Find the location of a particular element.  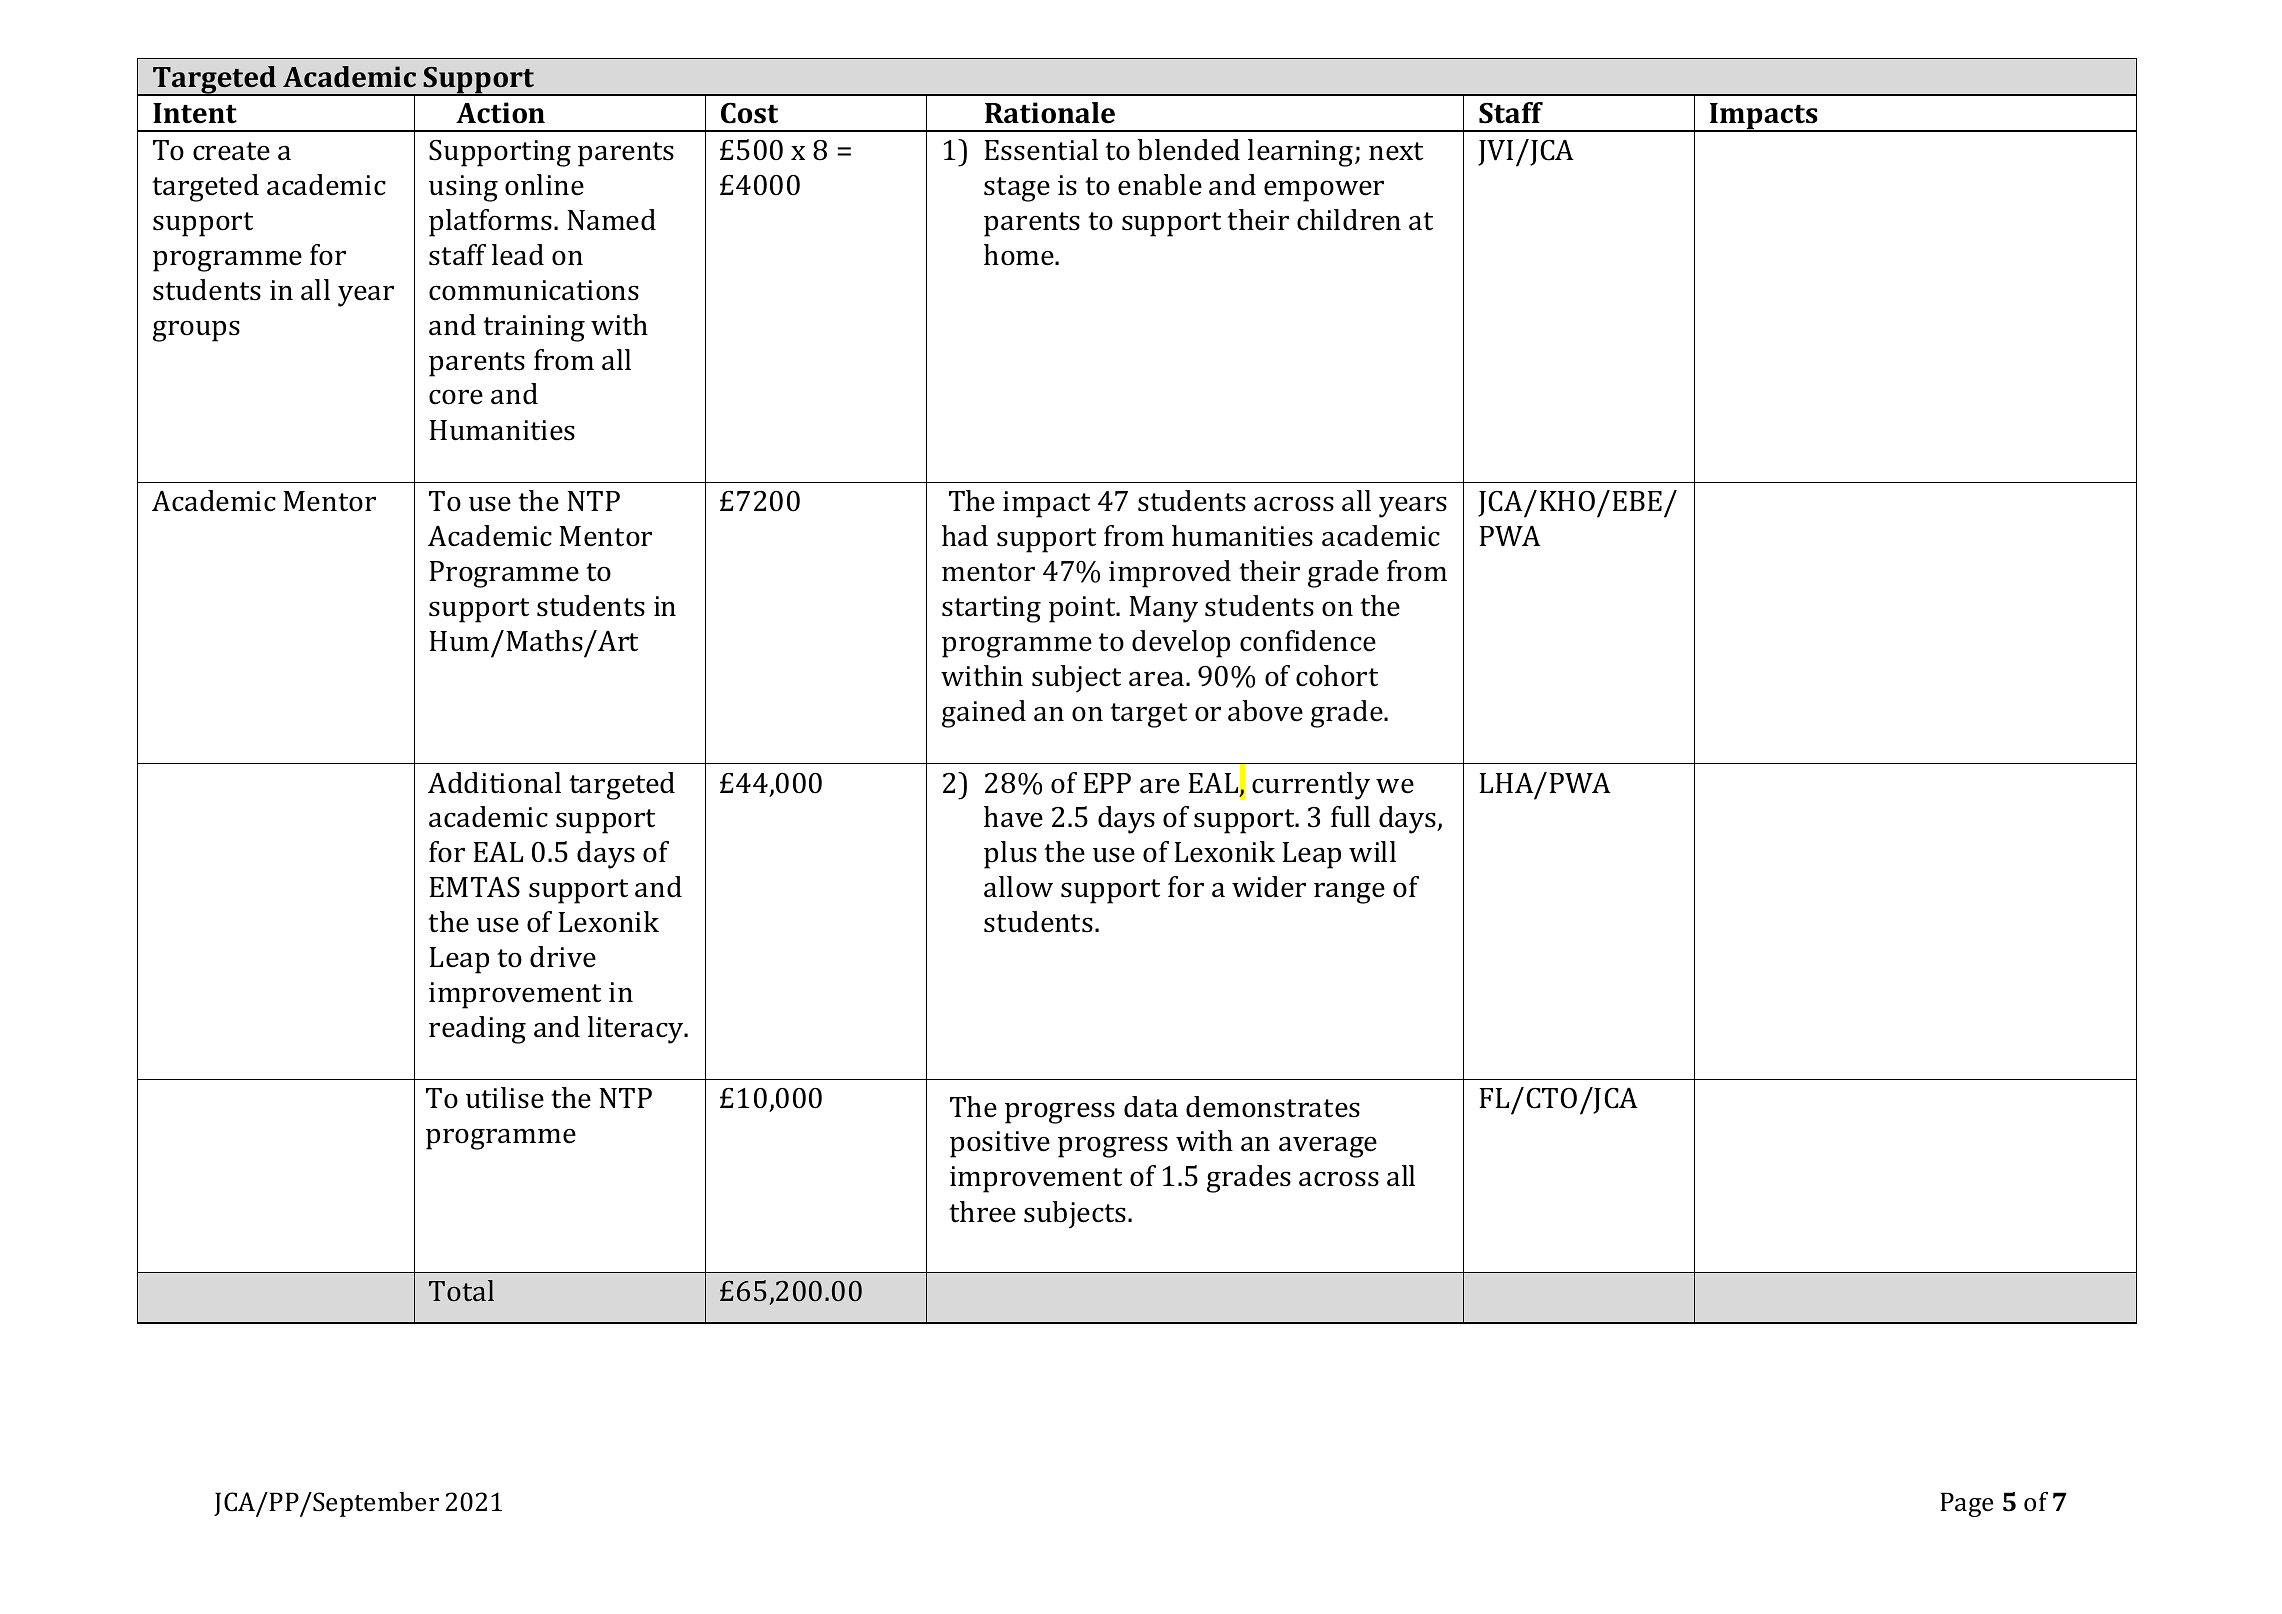

average is located at coordinates (1328, 1147).
